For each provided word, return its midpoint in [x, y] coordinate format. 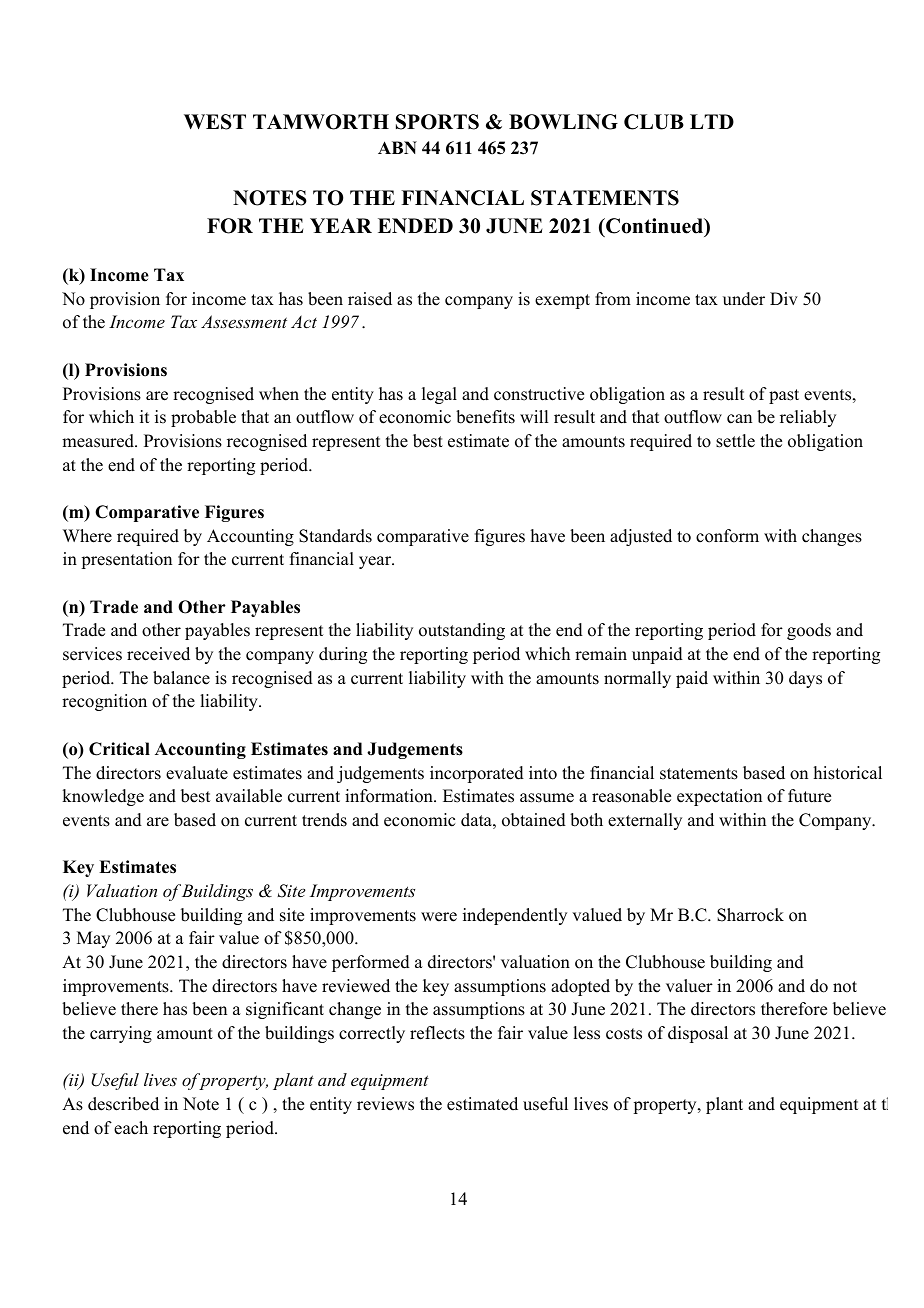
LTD [712, 121]
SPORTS [437, 122]
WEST [215, 122]
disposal [698, 1034]
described [123, 1104]
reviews [385, 1104]
